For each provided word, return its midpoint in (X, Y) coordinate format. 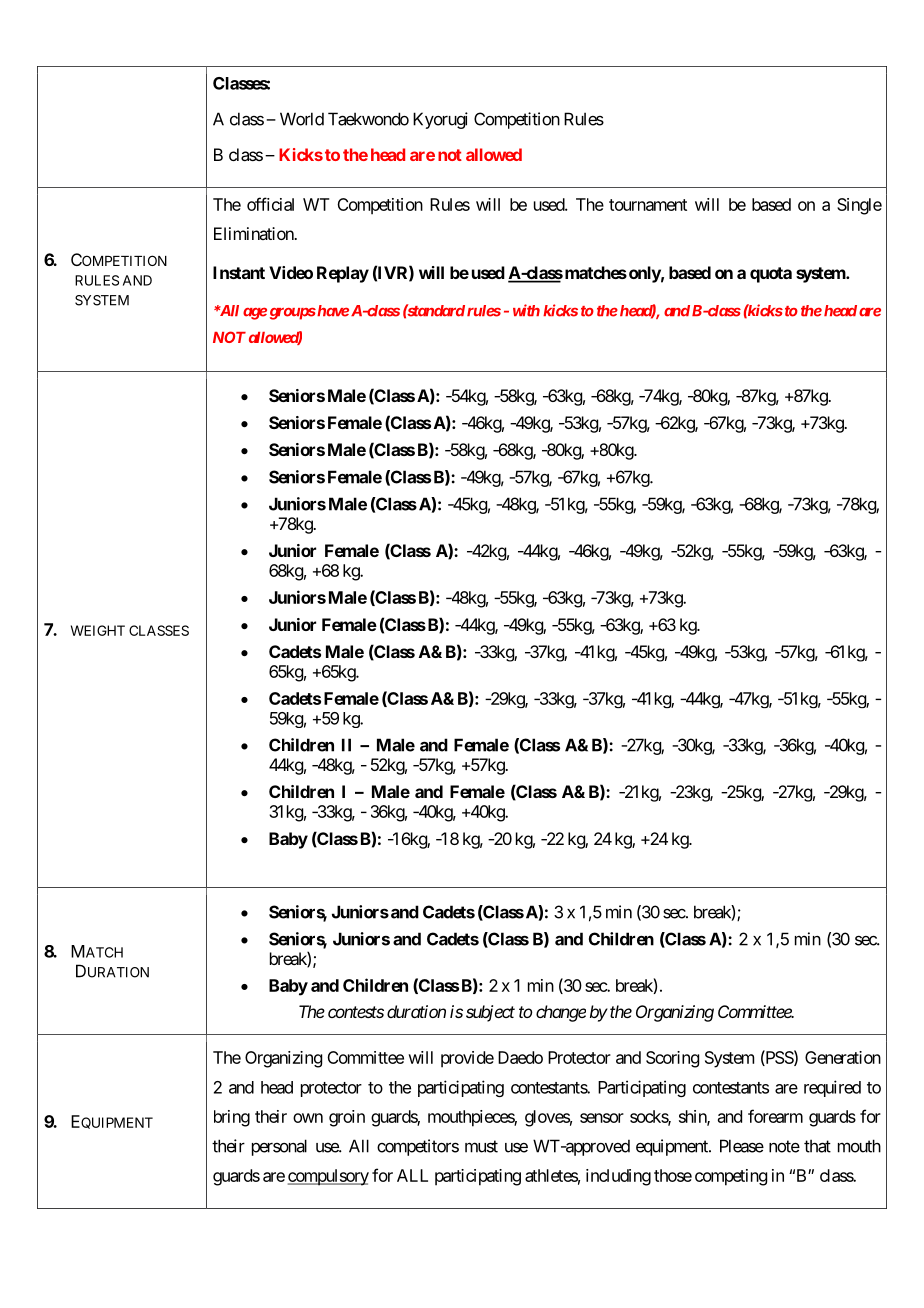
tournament (648, 205)
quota (771, 275)
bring (232, 1118)
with (526, 310)
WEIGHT (98, 630)
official (270, 204)
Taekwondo (368, 119)
